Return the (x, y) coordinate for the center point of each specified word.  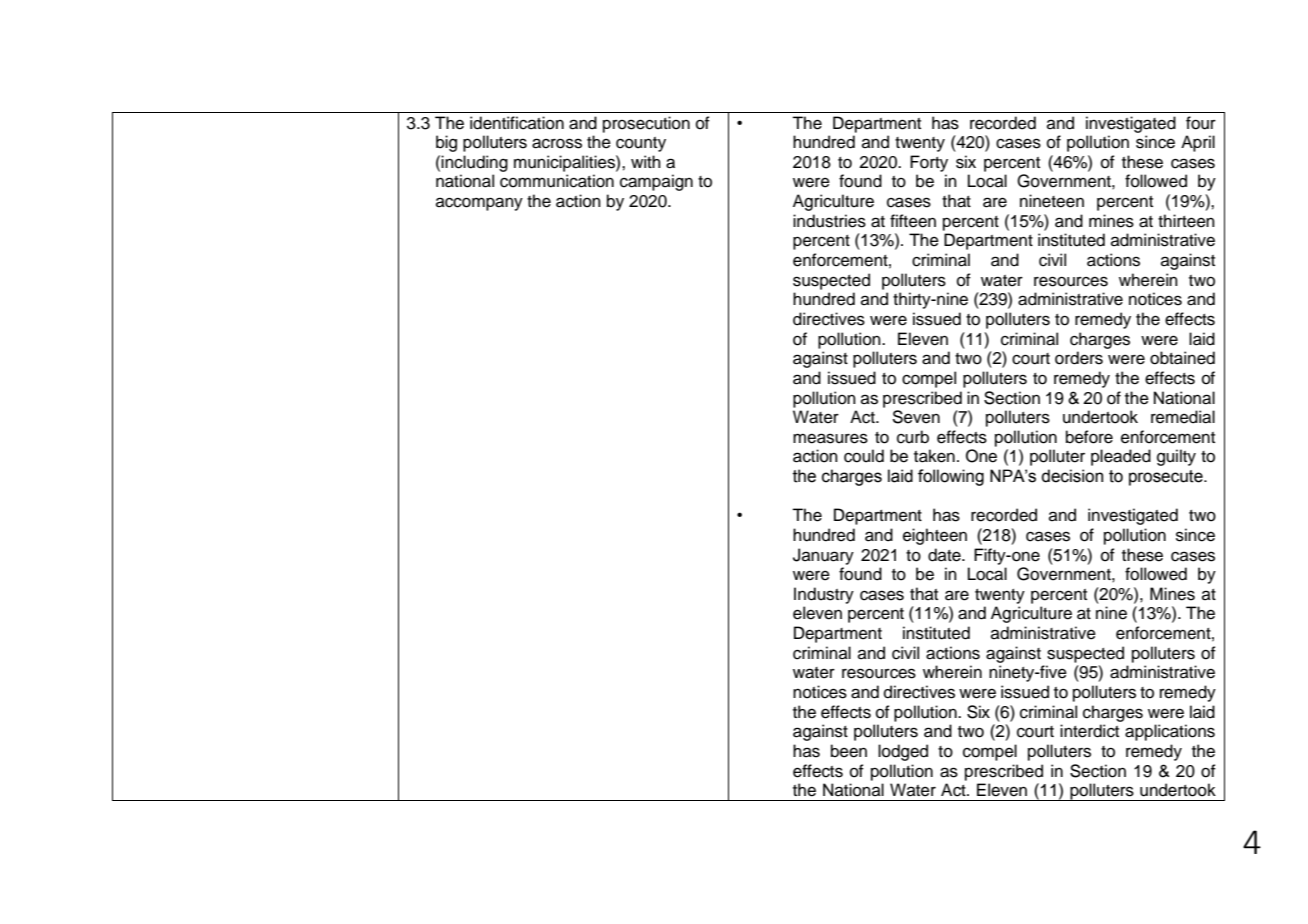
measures (830, 438)
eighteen (935, 536)
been (849, 751)
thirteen (1186, 221)
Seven (916, 417)
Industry (824, 595)
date (945, 555)
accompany (479, 204)
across (557, 143)
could (864, 456)
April (1198, 143)
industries (829, 221)
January (823, 556)
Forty (929, 163)
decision (1072, 476)
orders (1079, 358)
